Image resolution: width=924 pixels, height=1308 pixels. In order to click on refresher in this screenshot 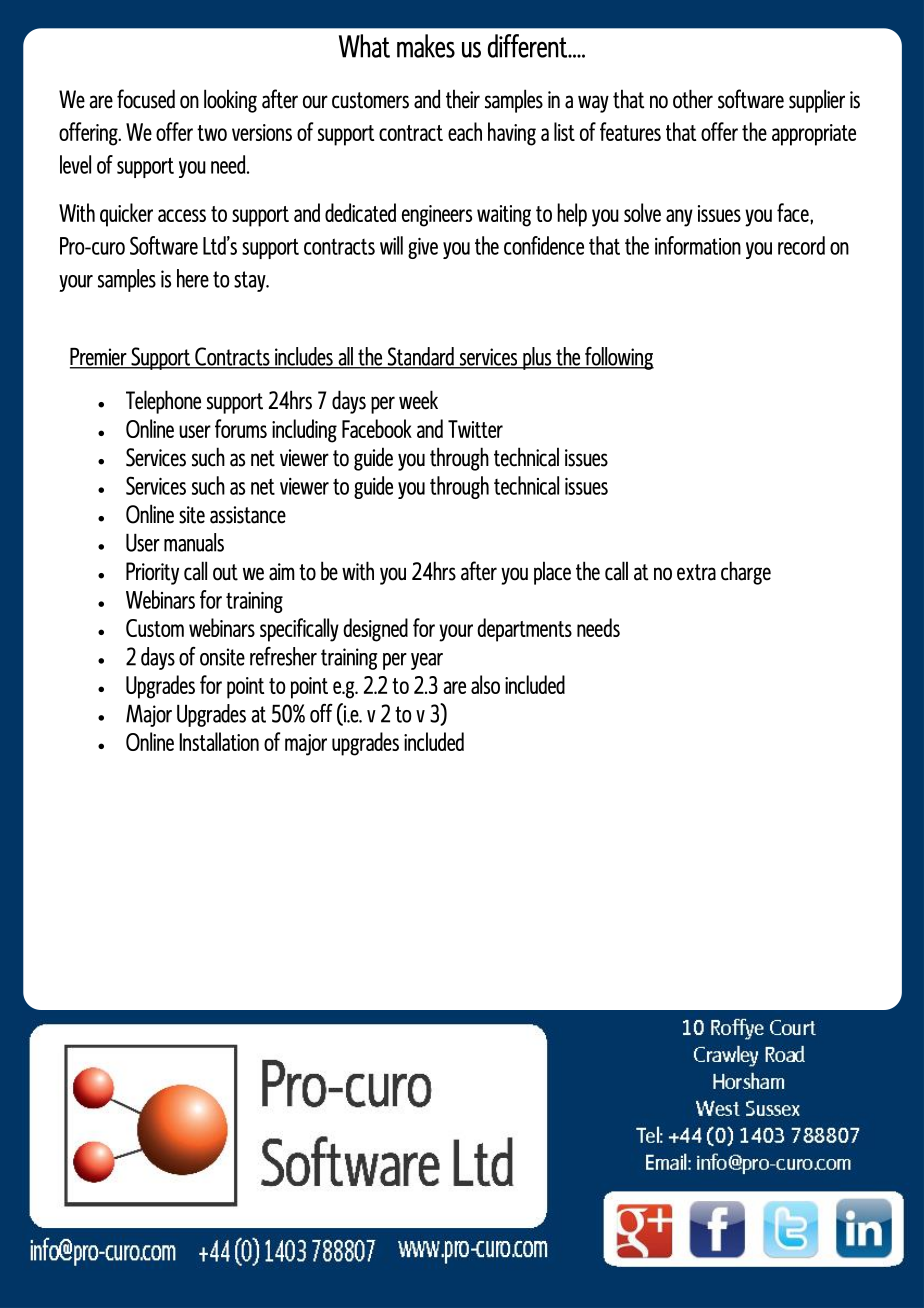, I will do `click(283, 656)`.
